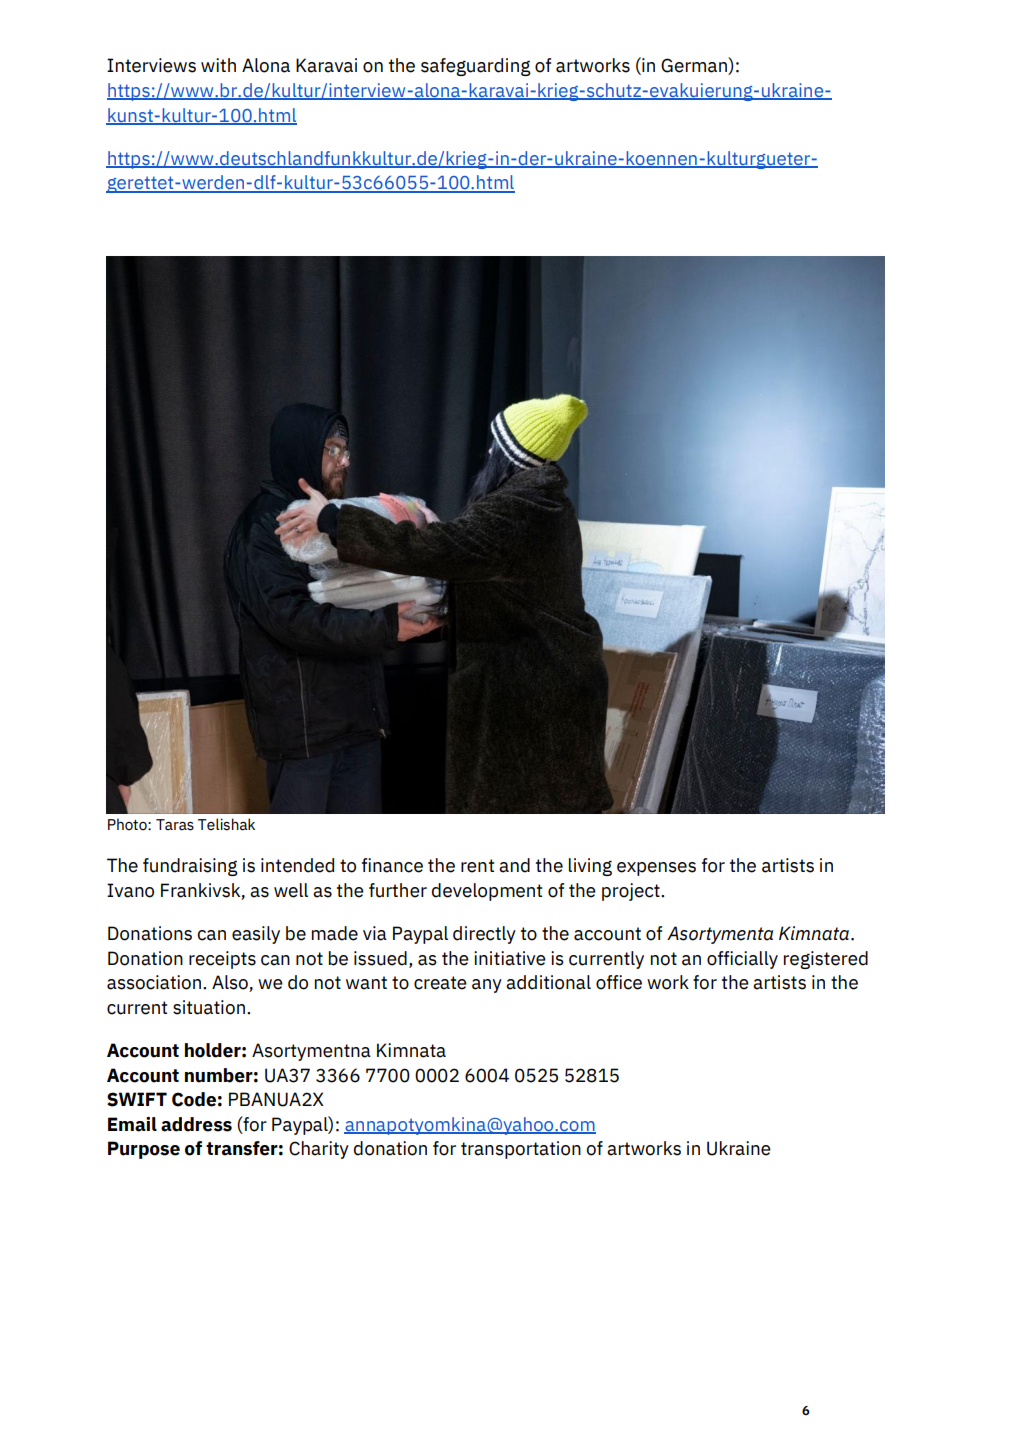 The height and width of the screenshot is (1443, 1020). What do you see at coordinates (196, 1124) in the screenshot?
I see `address` at bounding box center [196, 1124].
